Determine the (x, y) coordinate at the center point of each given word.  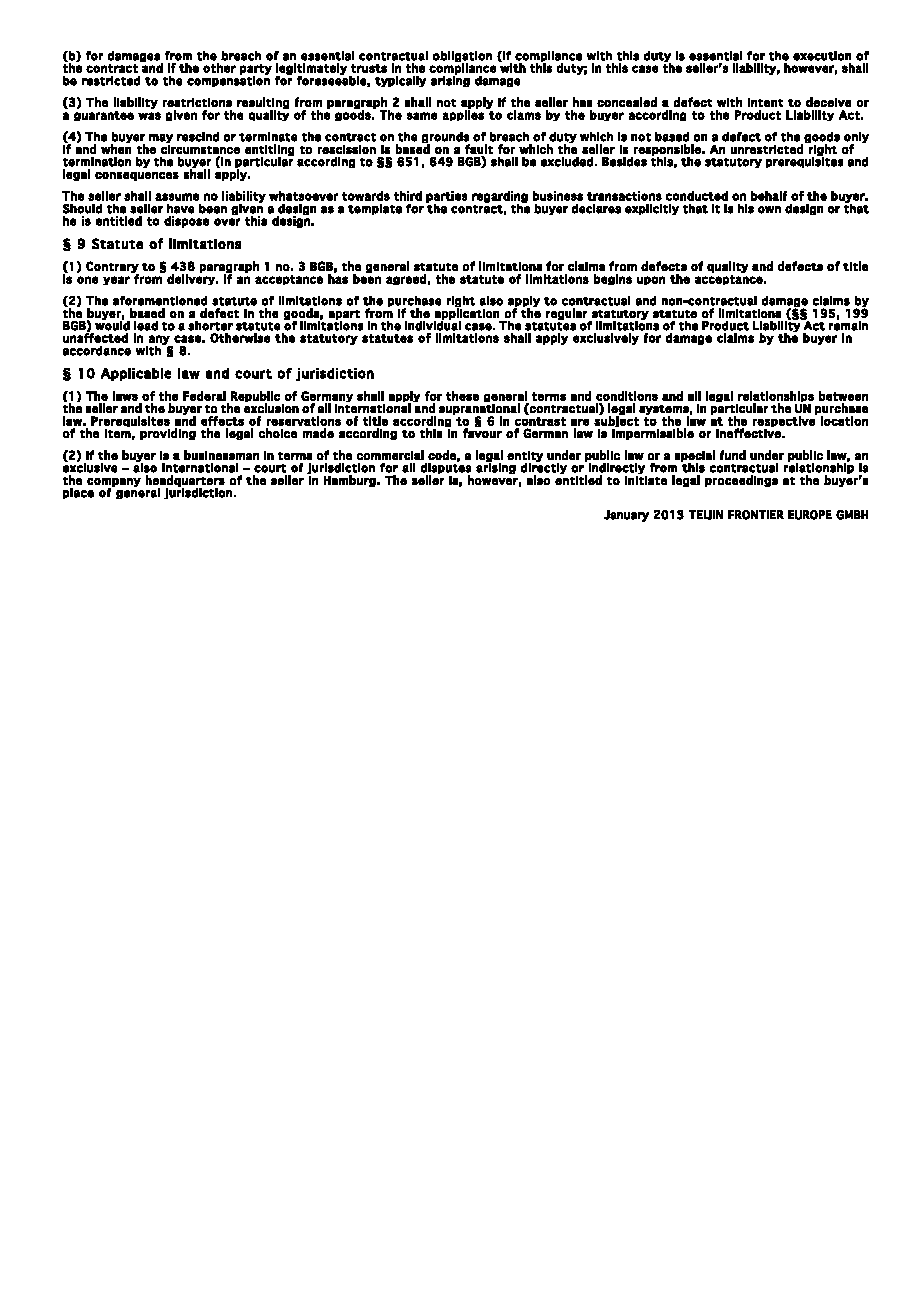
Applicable (136, 374)
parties (446, 198)
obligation (462, 58)
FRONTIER (756, 515)
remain (848, 325)
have (180, 209)
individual (433, 325)
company (114, 483)
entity (525, 457)
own (769, 210)
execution (822, 56)
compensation (228, 80)
